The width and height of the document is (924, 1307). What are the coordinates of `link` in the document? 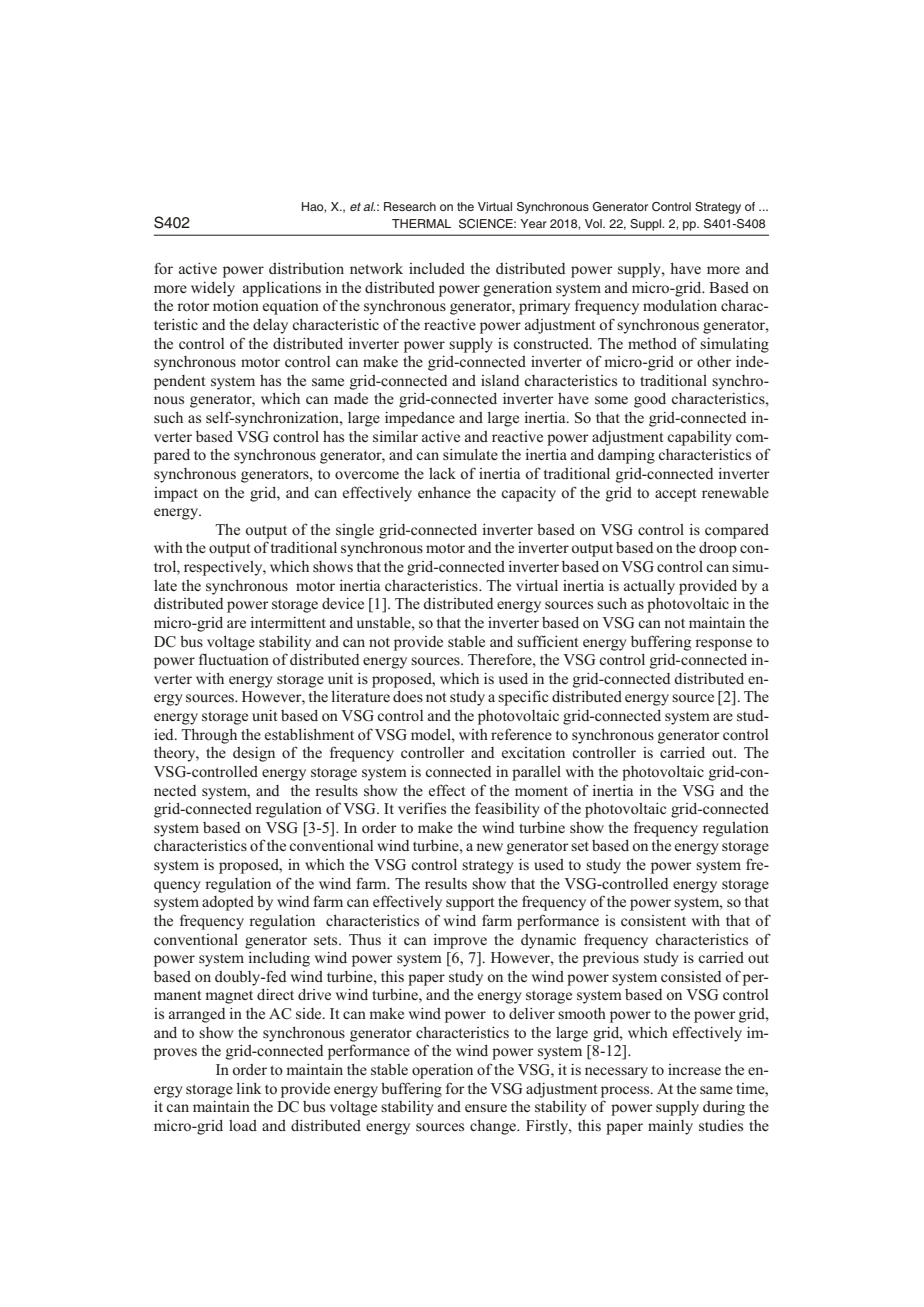 It's located at (249, 1088).
